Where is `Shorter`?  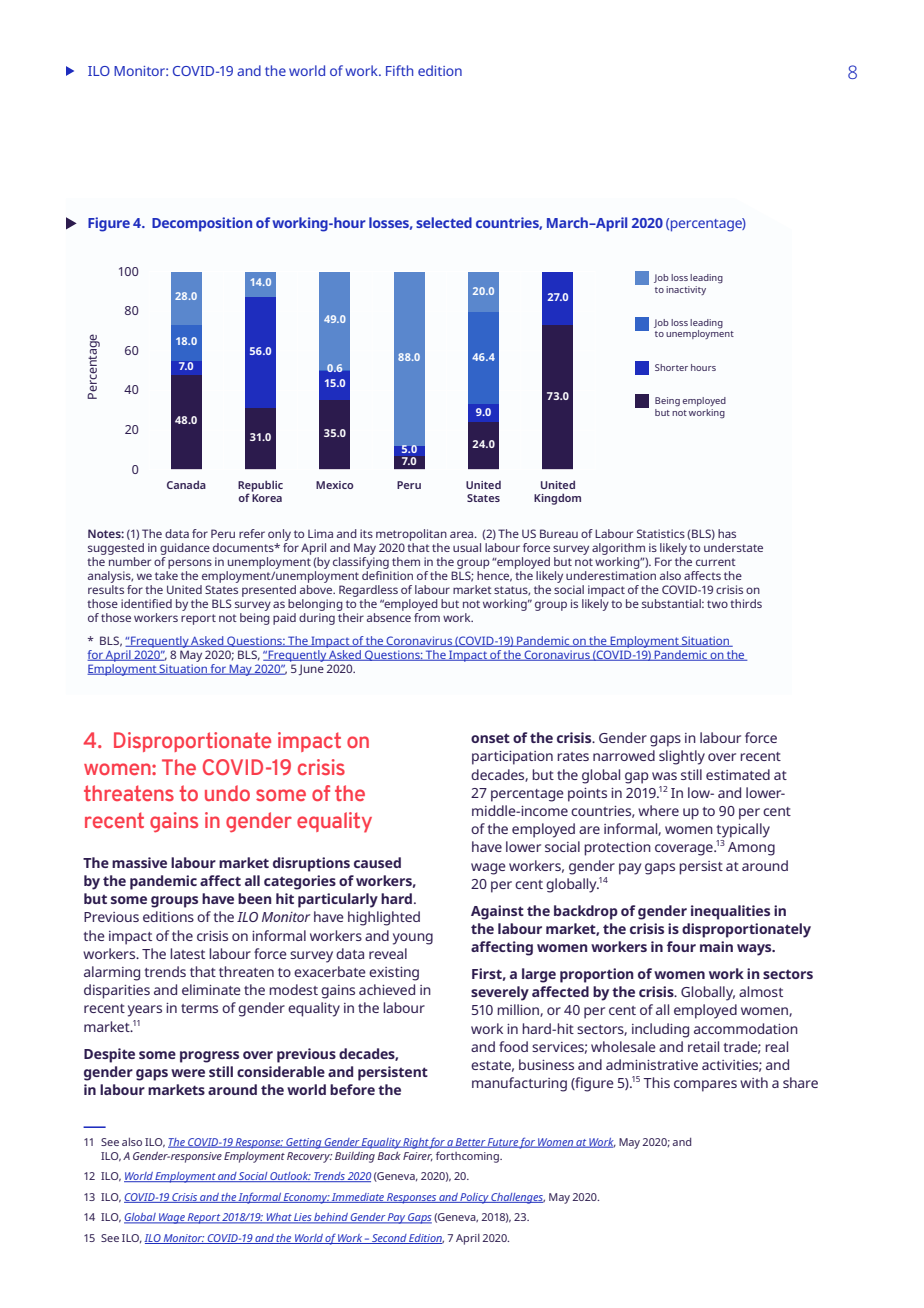
Shorter is located at coordinates (671, 367).
